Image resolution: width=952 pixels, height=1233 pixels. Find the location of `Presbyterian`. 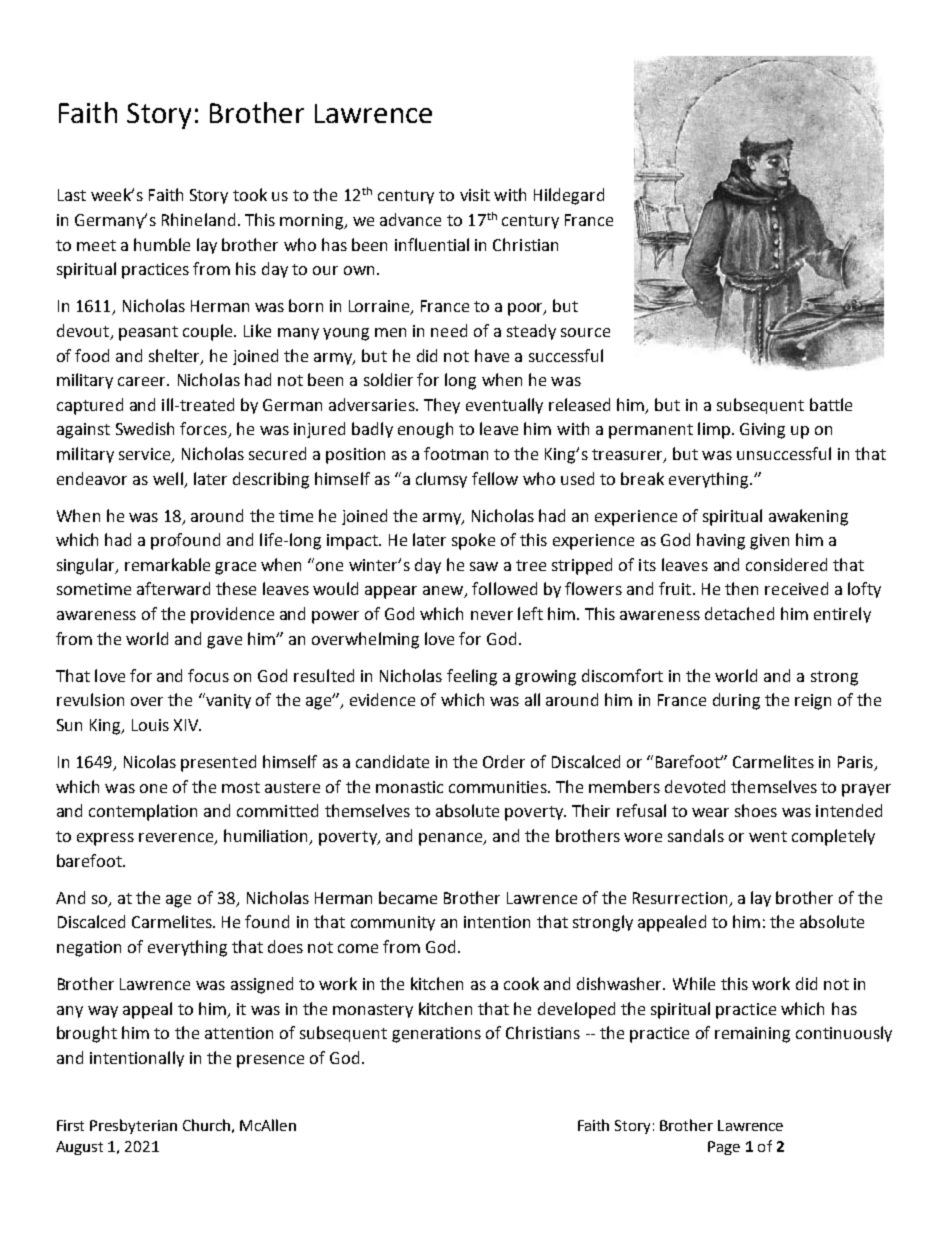

Presbyterian is located at coordinates (133, 1126).
